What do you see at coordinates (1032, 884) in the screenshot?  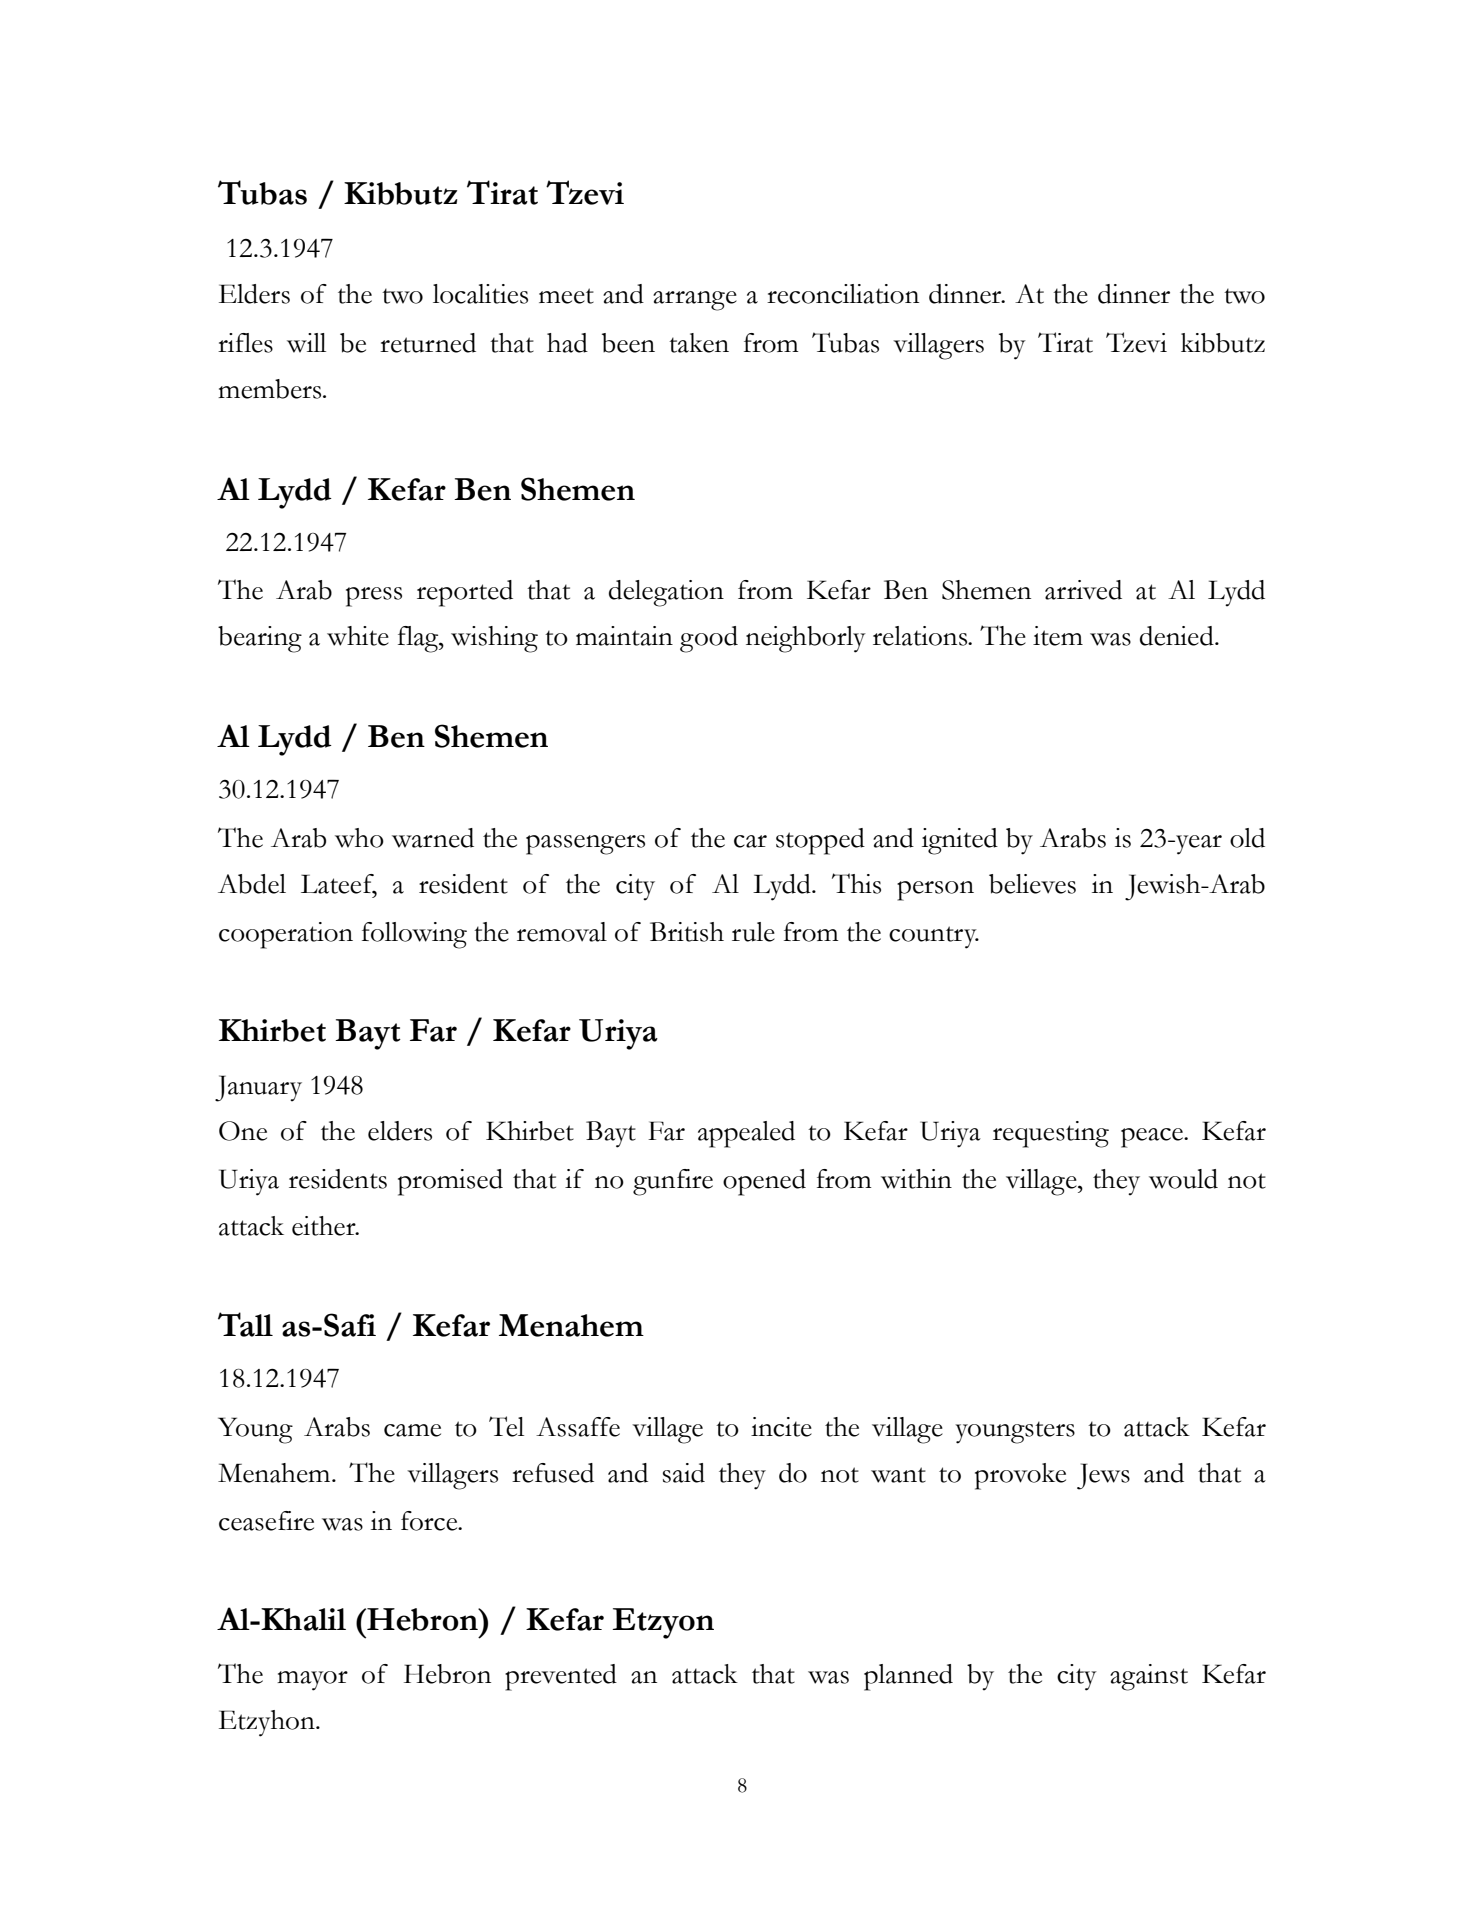 I see `believes` at bounding box center [1032, 884].
